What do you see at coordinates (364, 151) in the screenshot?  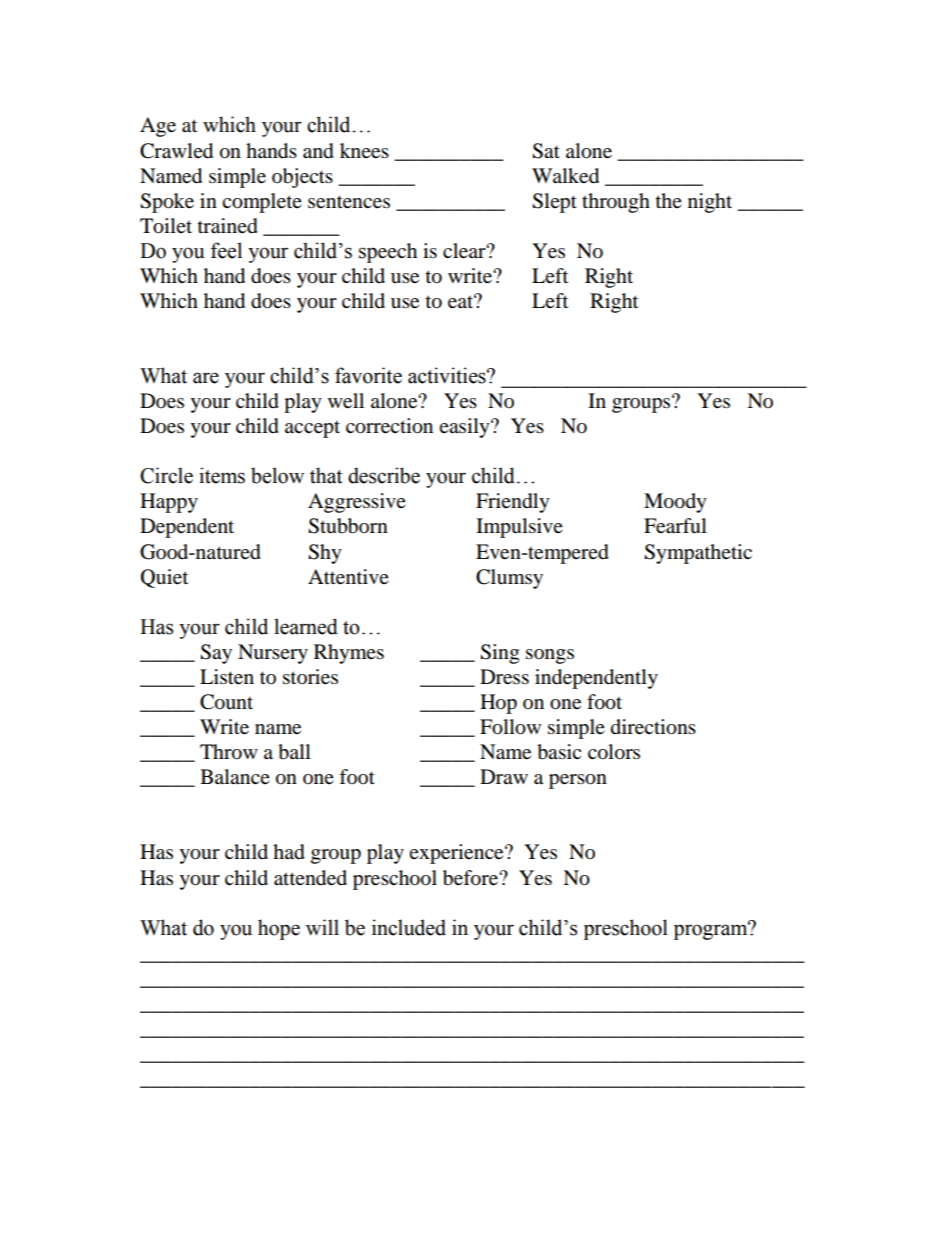 I see `knees` at bounding box center [364, 151].
